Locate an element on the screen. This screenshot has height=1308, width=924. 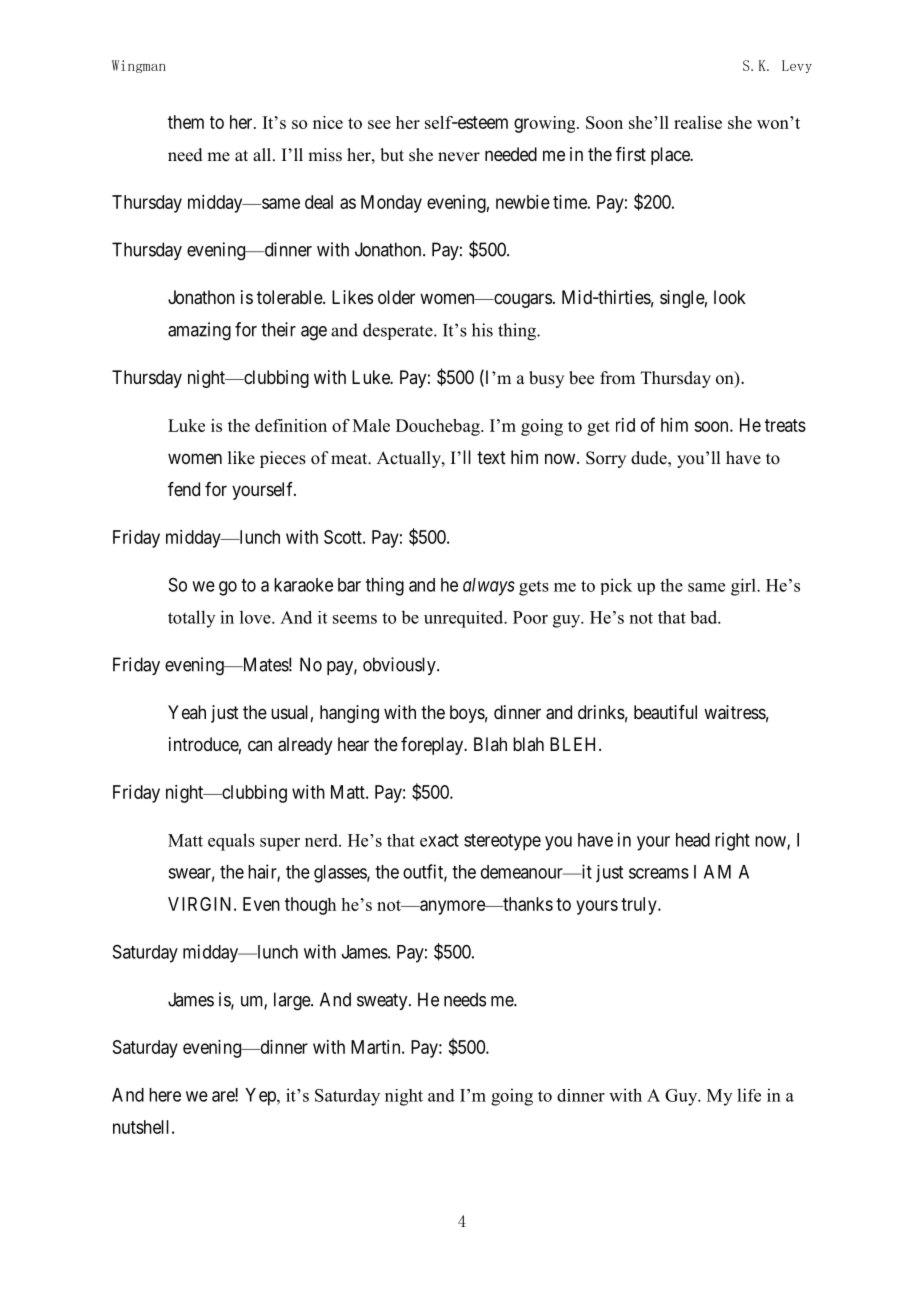
never is located at coordinates (459, 157).
